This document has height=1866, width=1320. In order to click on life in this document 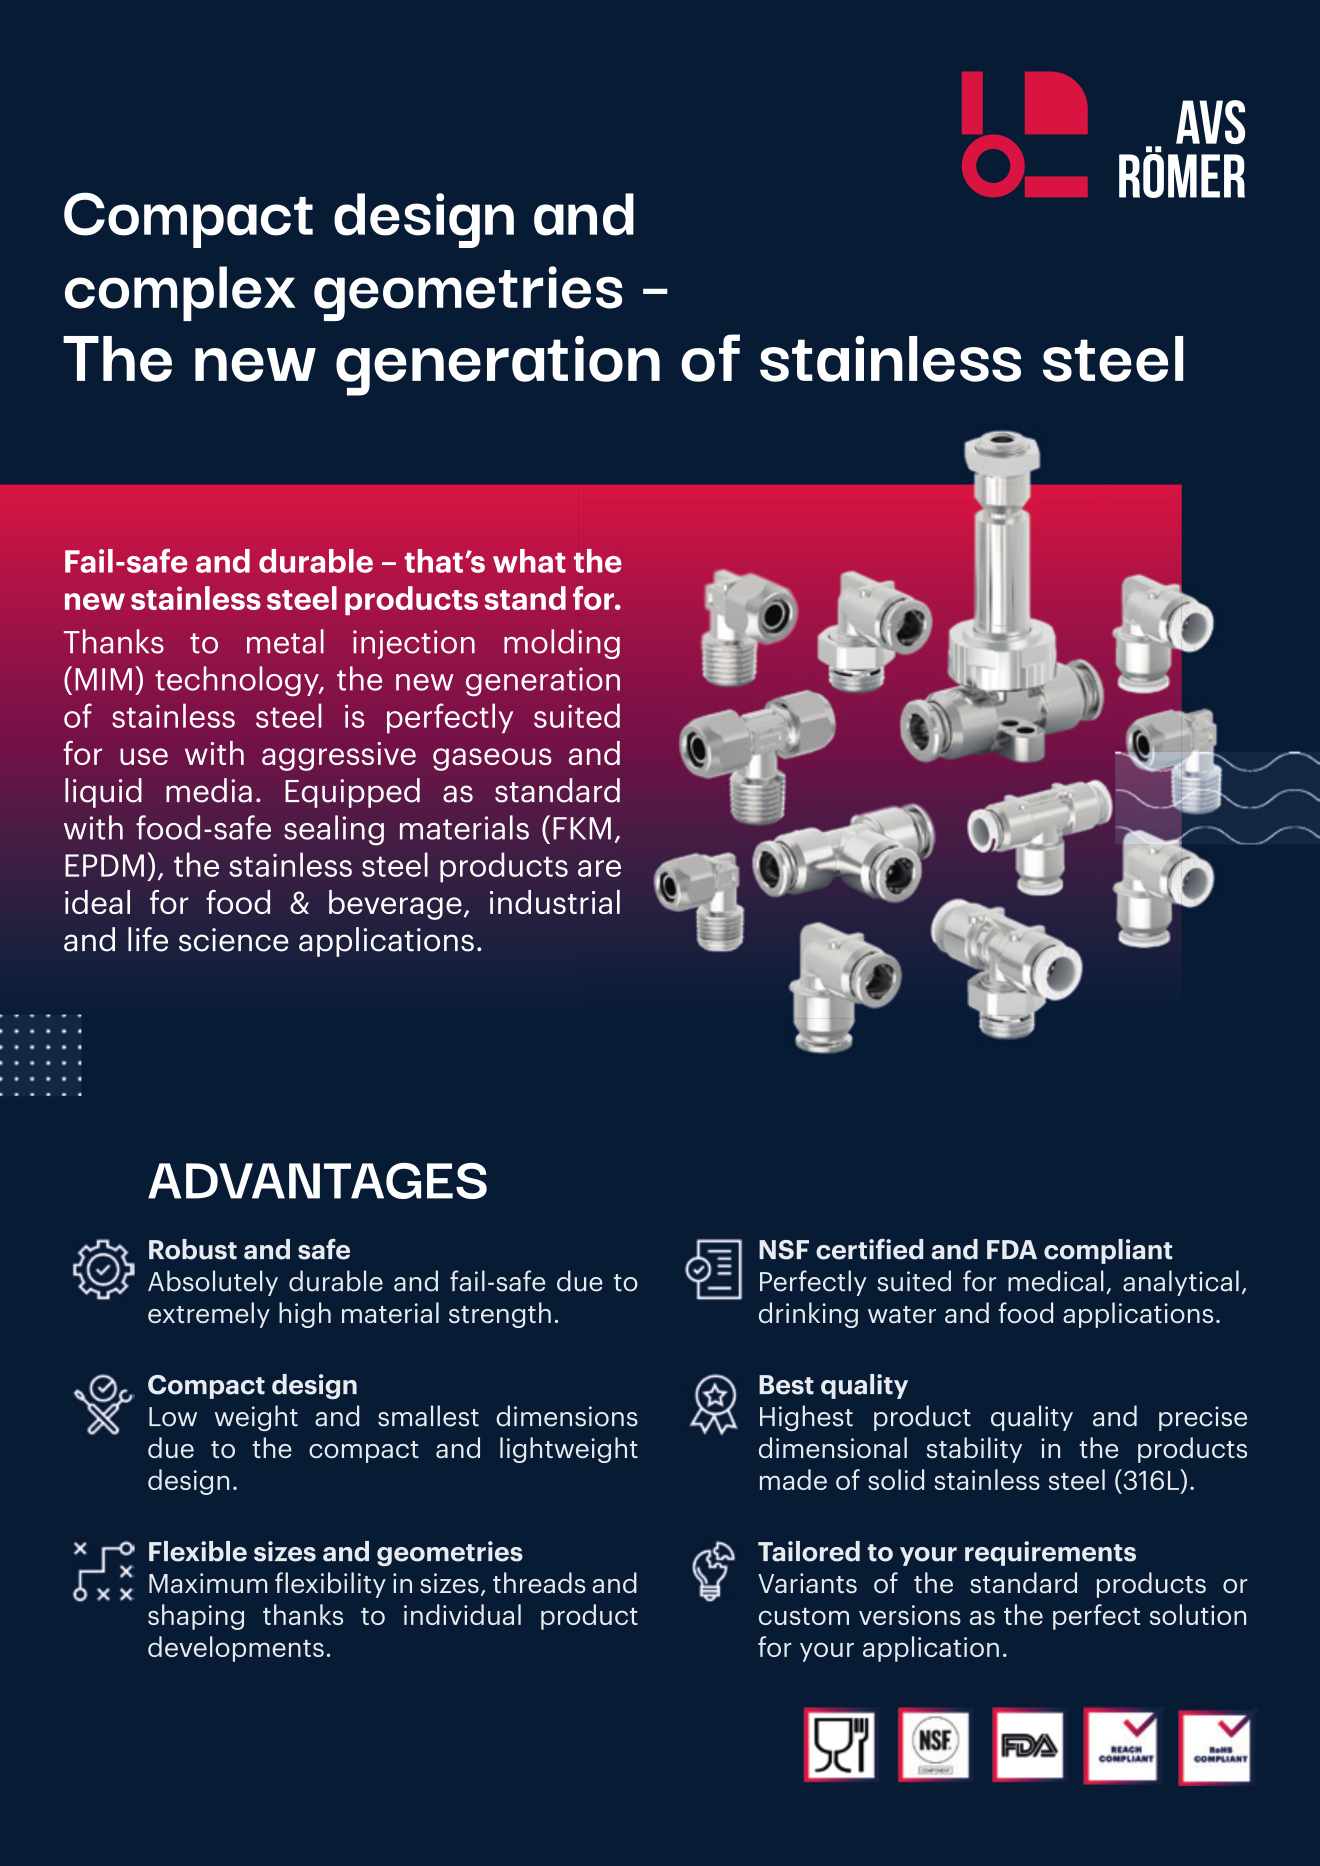, I will do `click(148, 939)`.
